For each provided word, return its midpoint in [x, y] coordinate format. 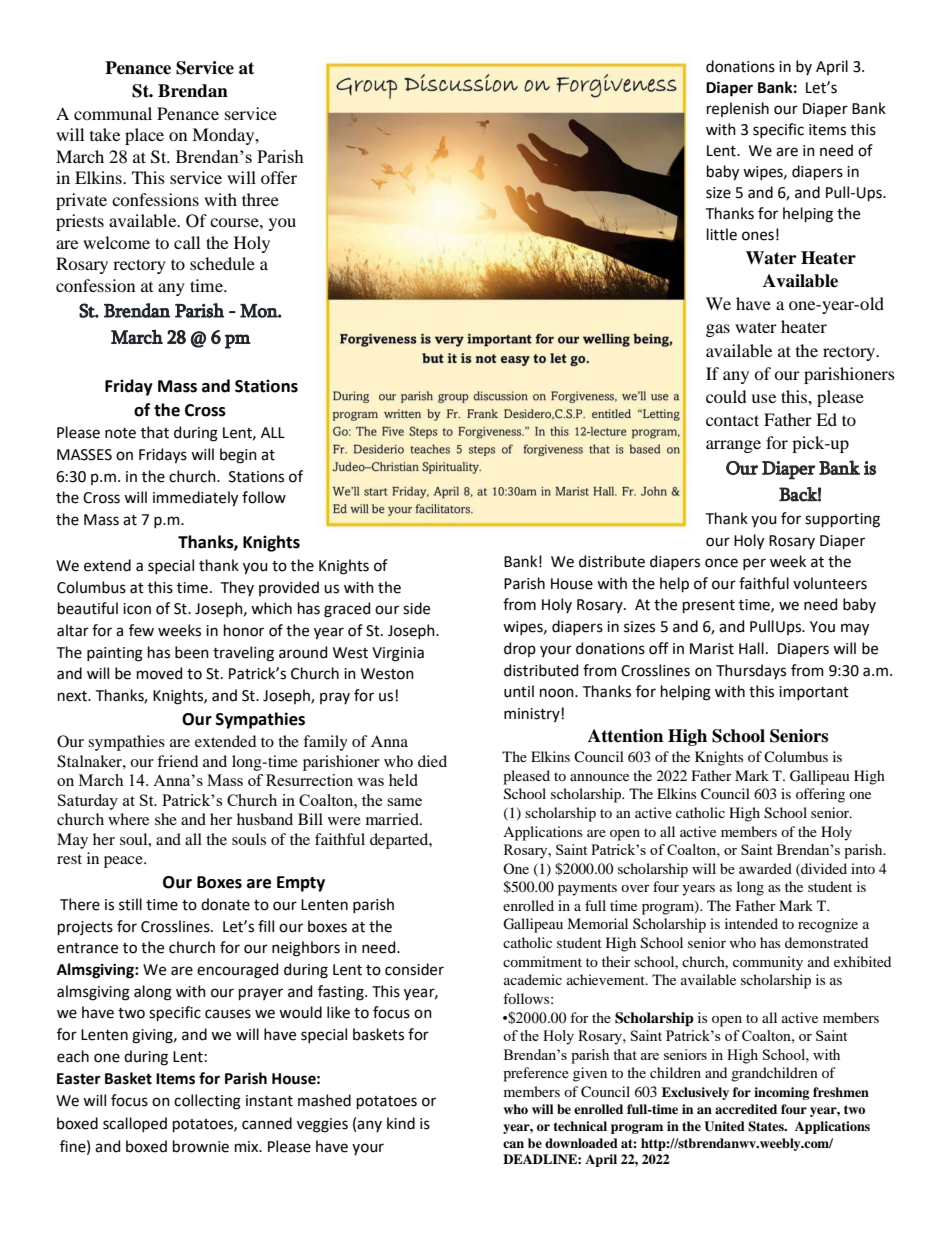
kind [401, 1123]
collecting [207, 1102]
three [260, 199]
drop [520, 649]
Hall [751, 648]
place [144, 136]
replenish [738, 109]
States [767, 1126]
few [141, 630]
